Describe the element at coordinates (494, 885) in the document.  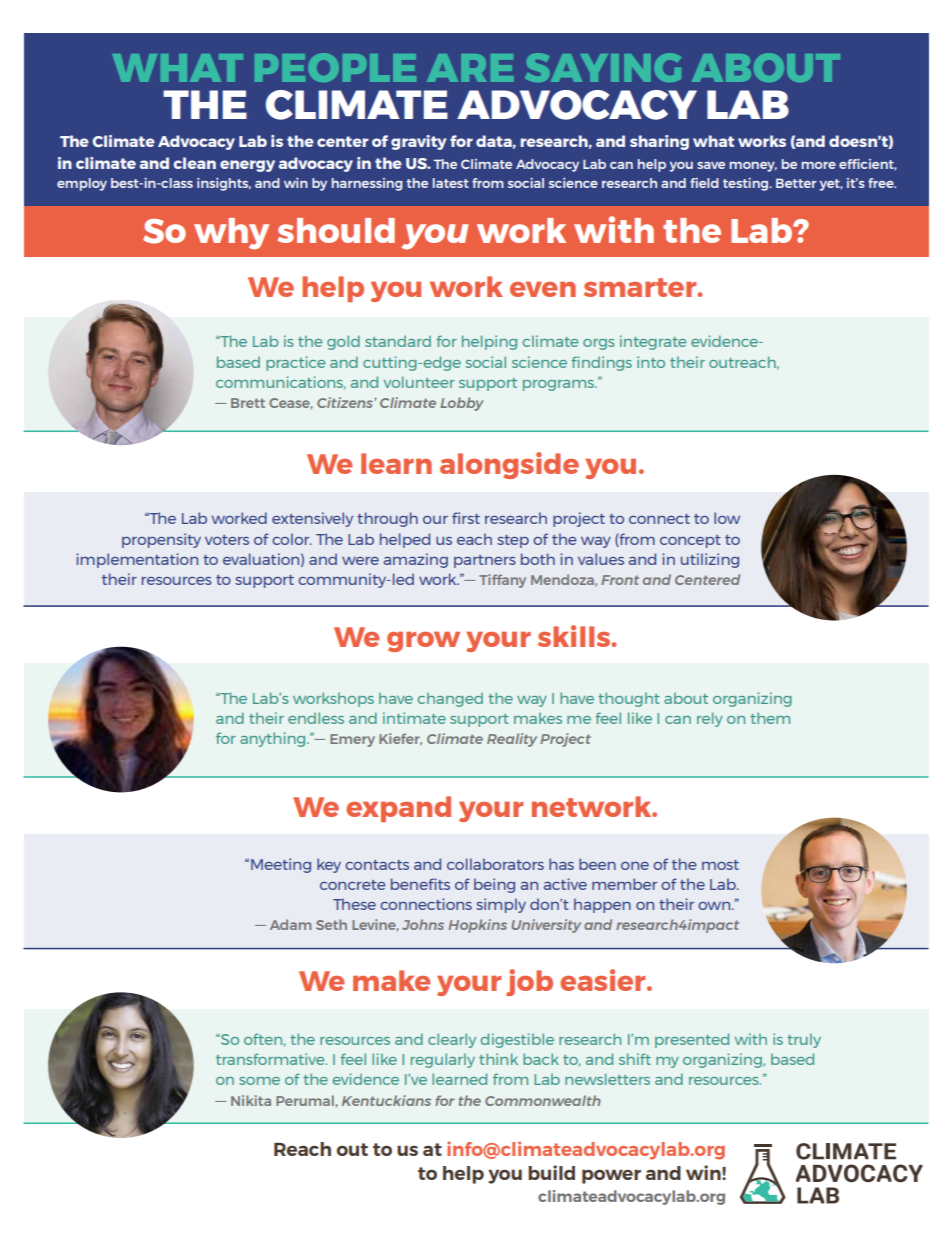
I see `being` at that location.
